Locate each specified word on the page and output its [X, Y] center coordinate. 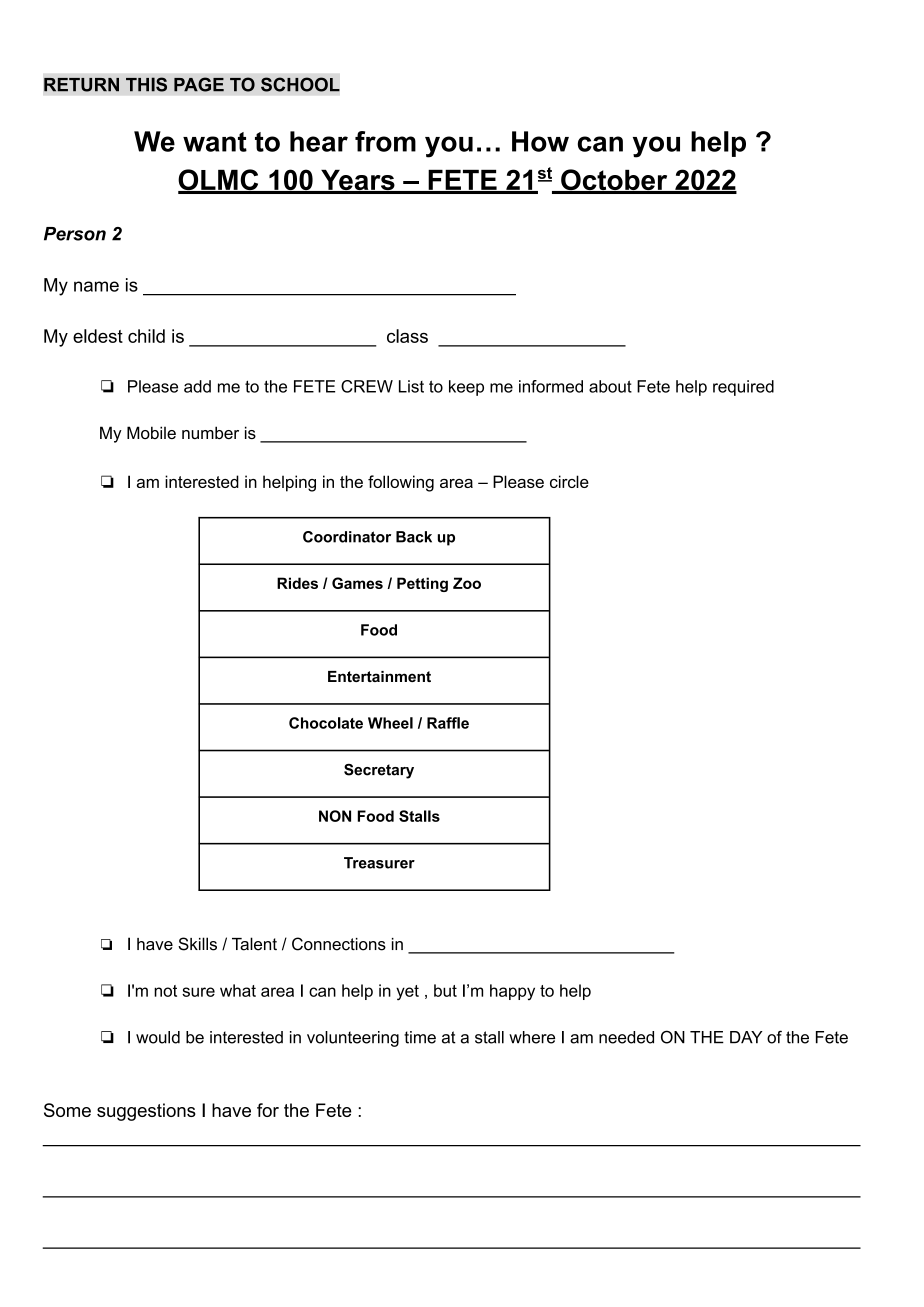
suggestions [146, 1112]
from [385, 141]
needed [626, 1037]
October [614, 181]
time [420, 1037]
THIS [146, 84]
